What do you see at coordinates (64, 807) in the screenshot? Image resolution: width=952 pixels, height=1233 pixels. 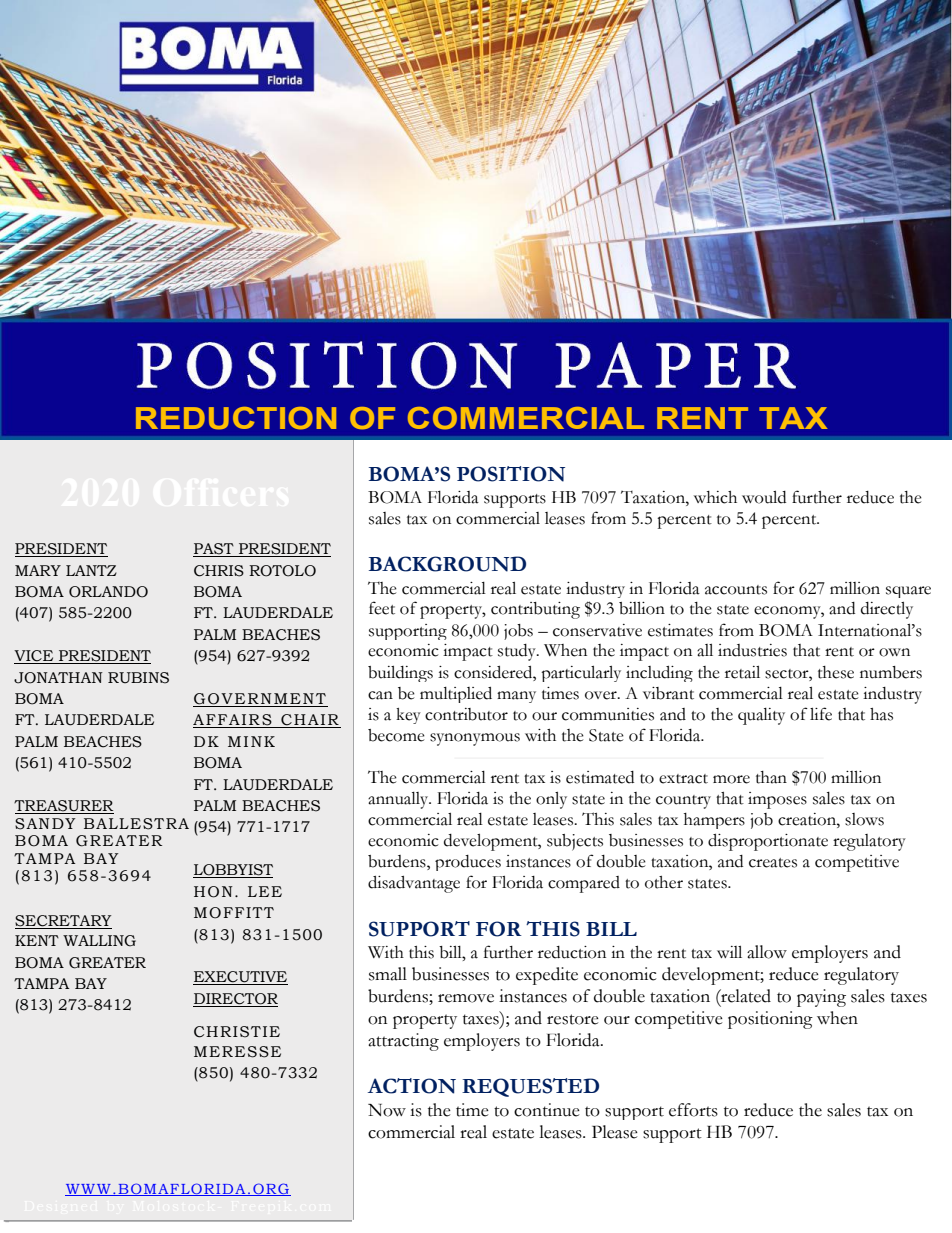 I see `TREASURER` at bounding box center [64, 807].
